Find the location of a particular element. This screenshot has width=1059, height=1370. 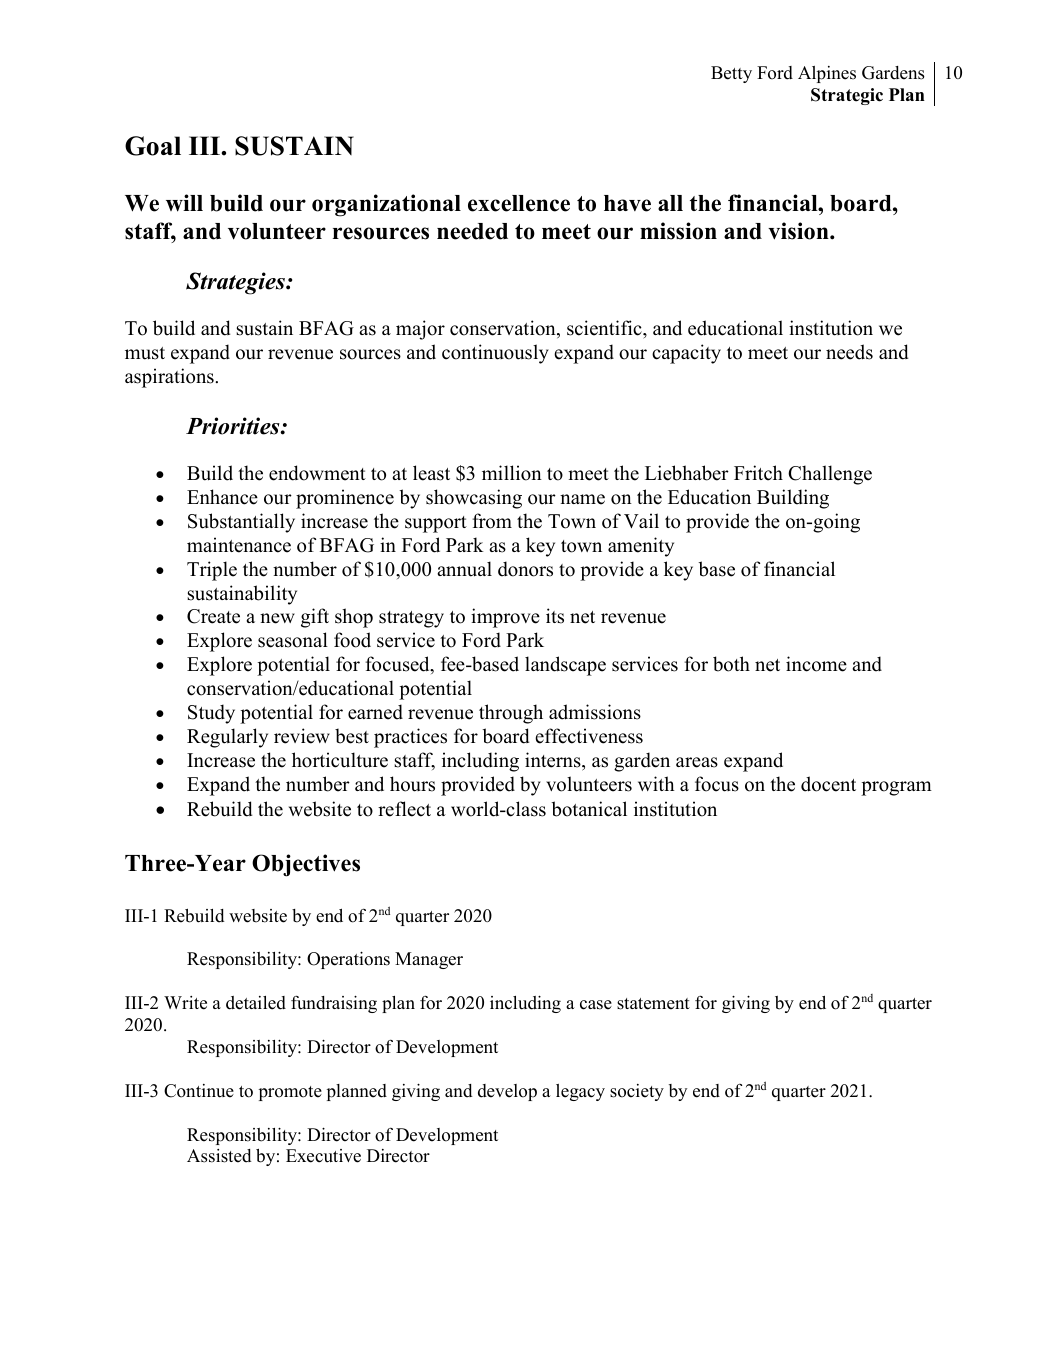

Assisted is located at coordinates (219, 1156).
